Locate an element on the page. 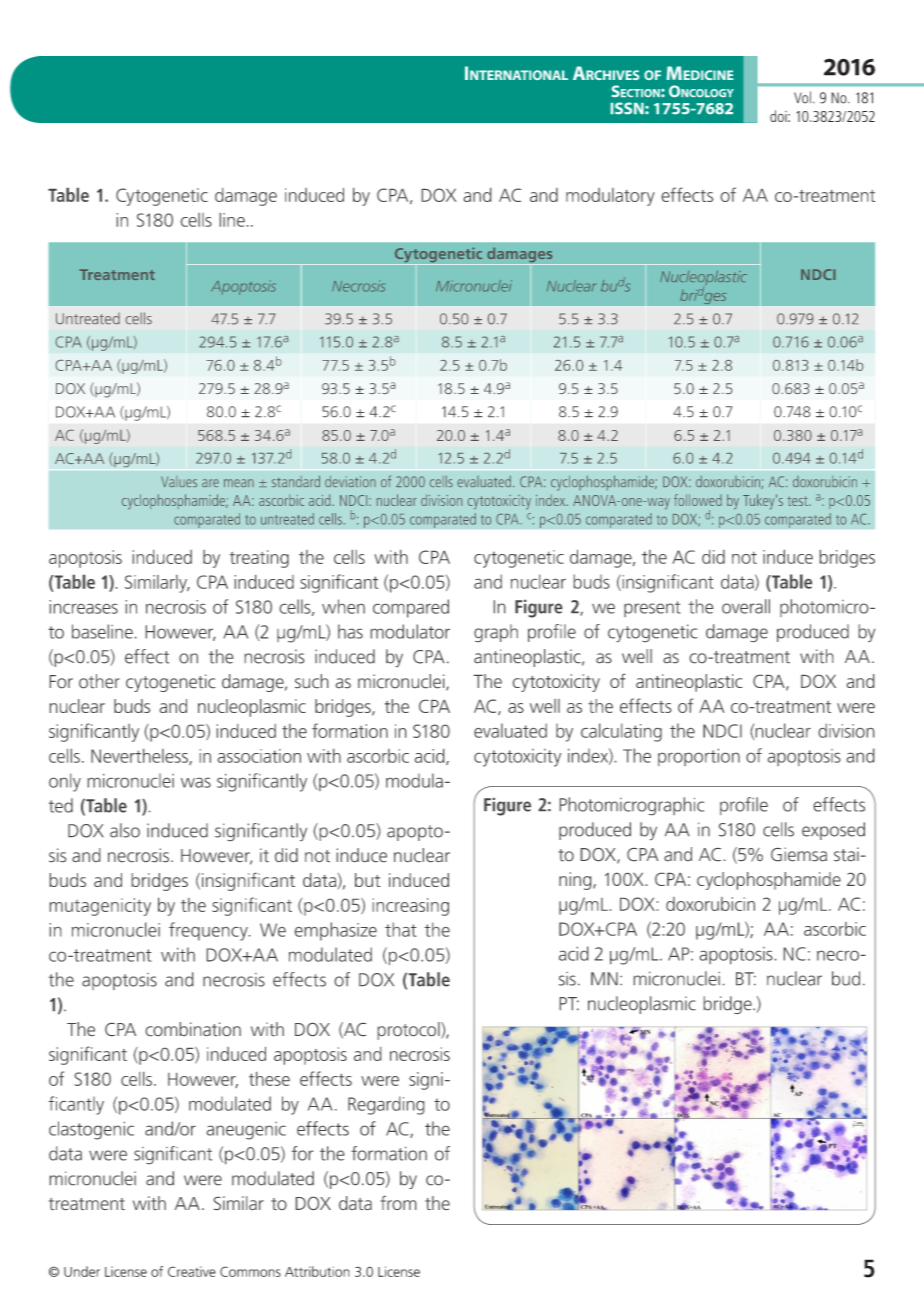  other is located at coordinates (99, 681).
